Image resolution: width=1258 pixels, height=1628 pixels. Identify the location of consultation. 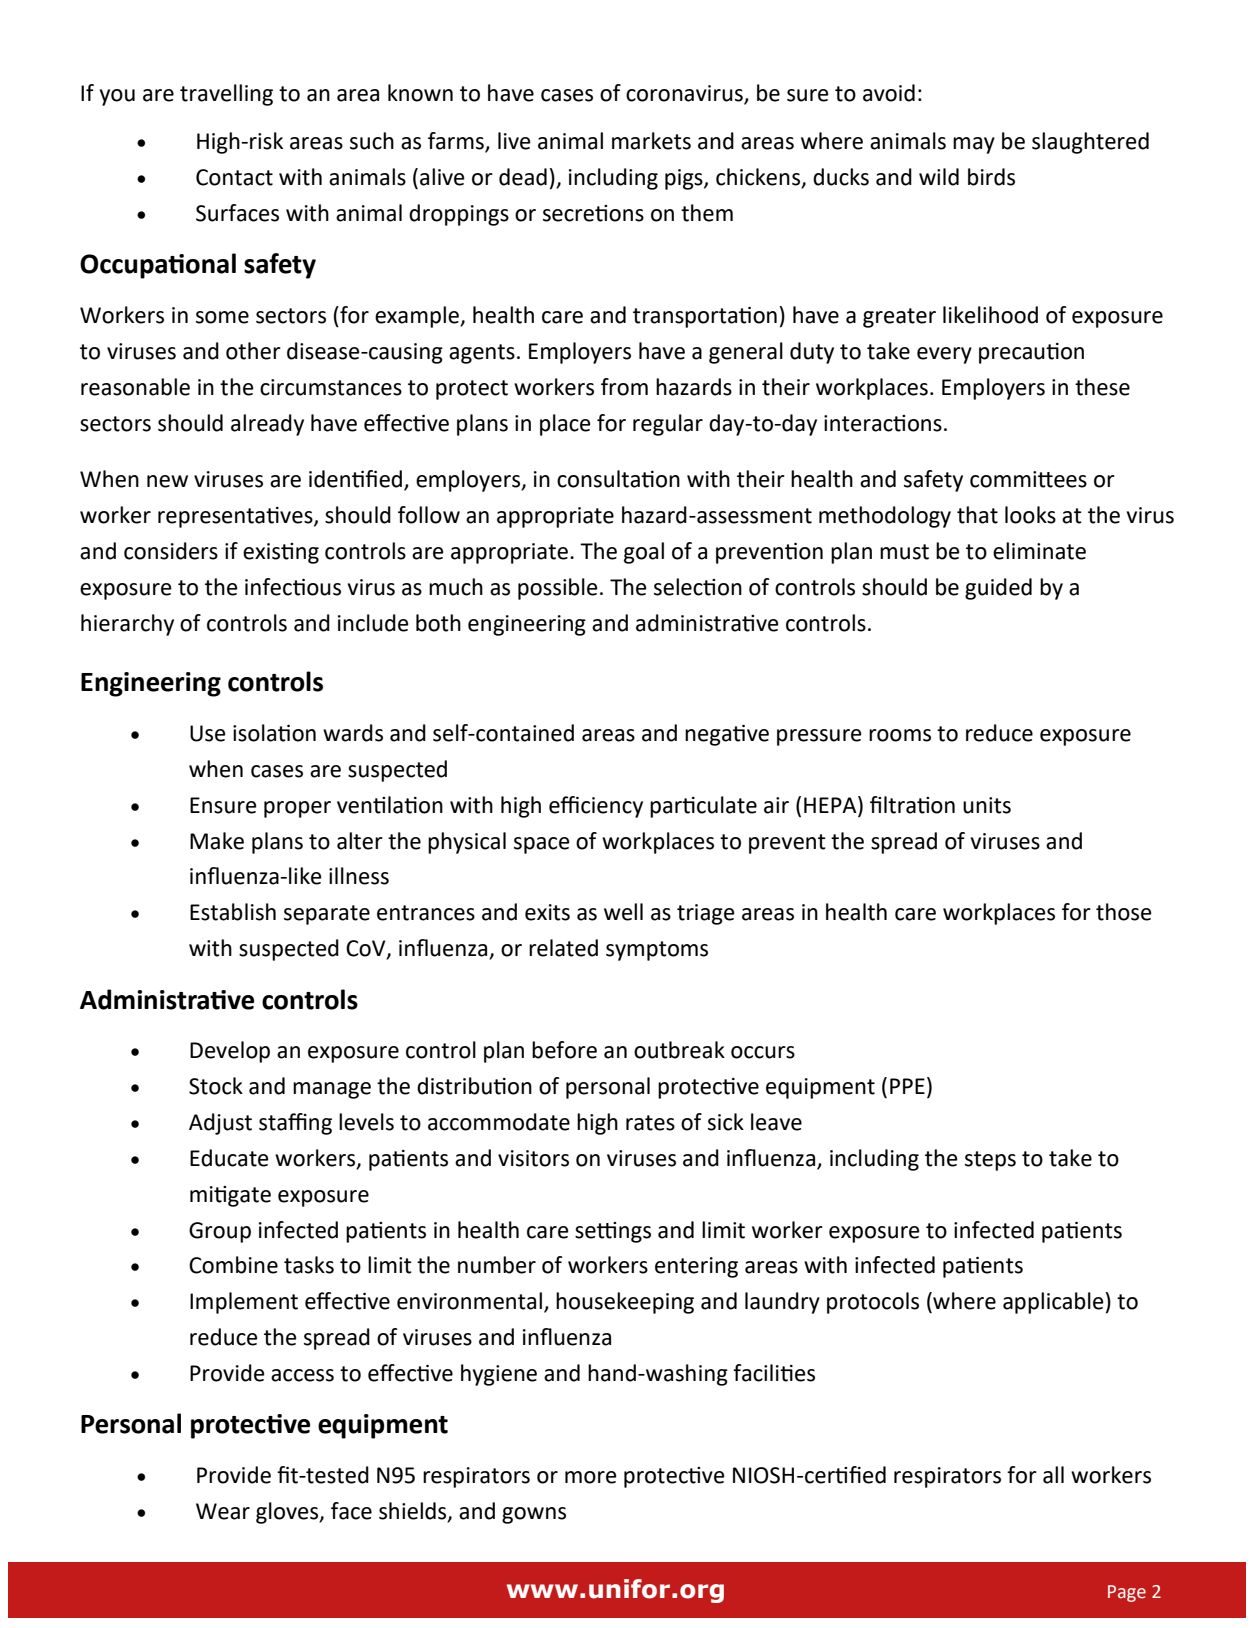
(618, 479).
